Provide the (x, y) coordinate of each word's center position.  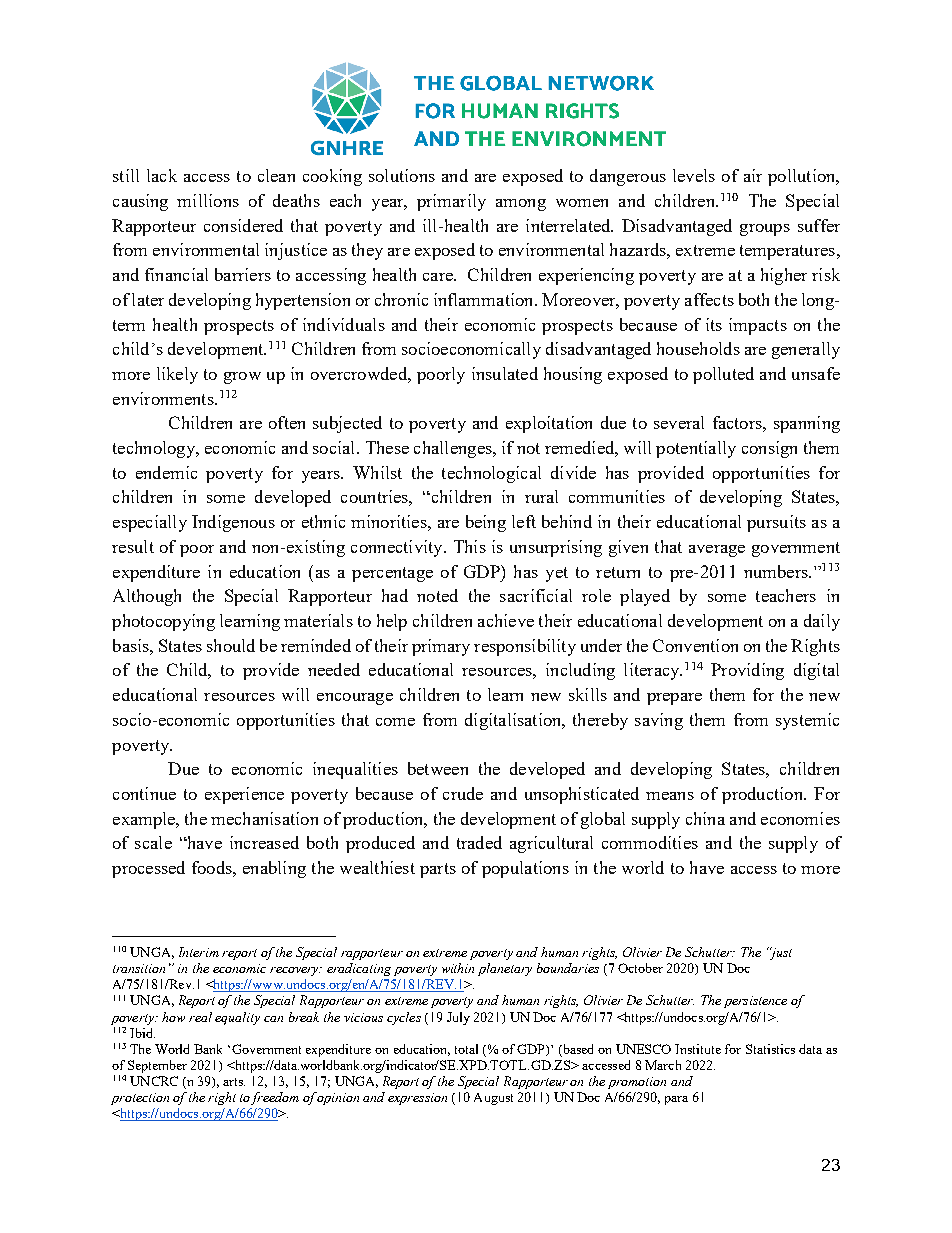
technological (491, 474)
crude (463, 793)
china (705, 818)
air (753, 175)
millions (208, 200)
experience (244, 795)
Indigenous (233, 523)
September (157, 1066)
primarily (451, 202)
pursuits (776, 523)
